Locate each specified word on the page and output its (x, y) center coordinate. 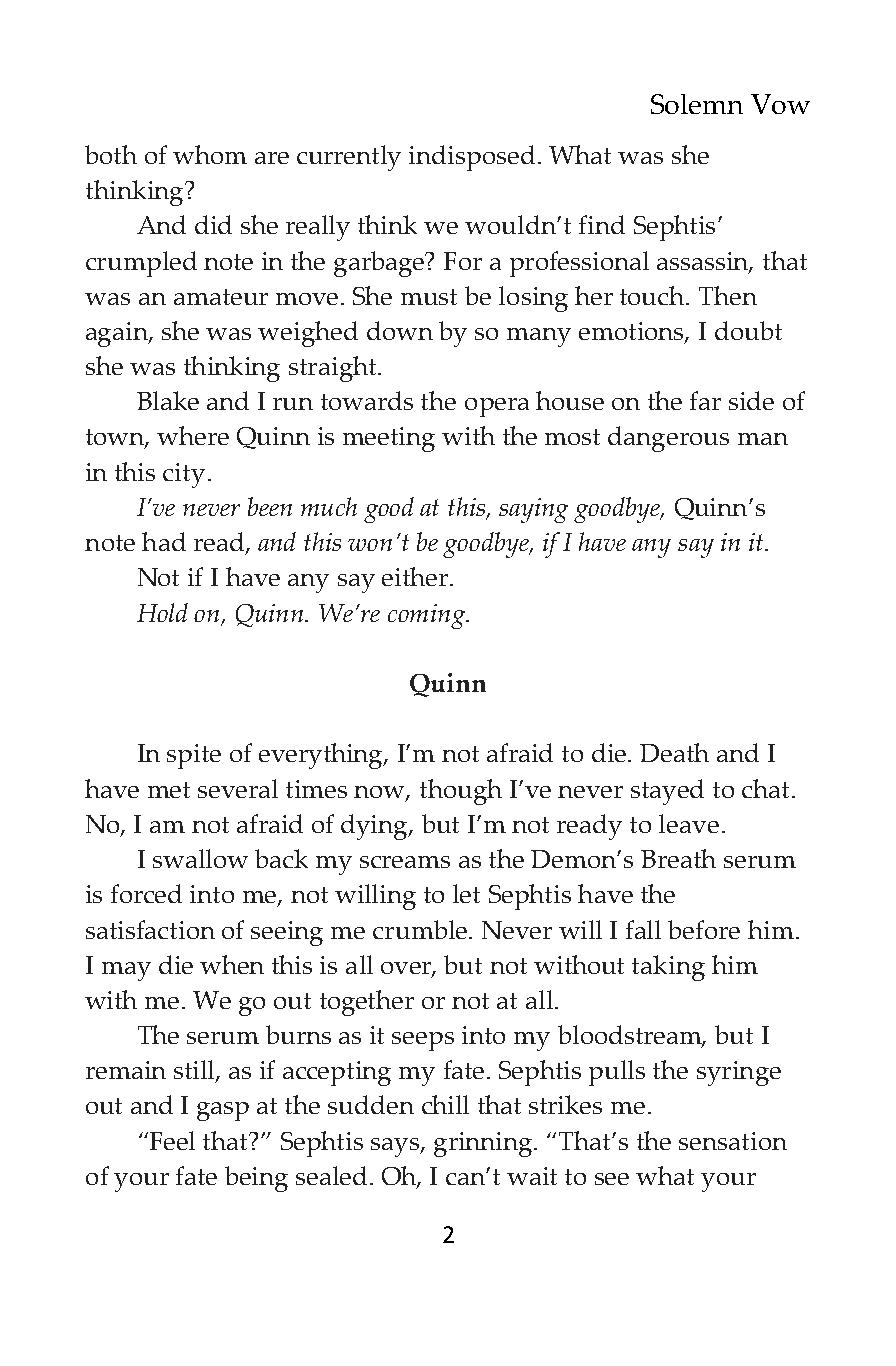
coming (427, 616)
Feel (172, 1140)
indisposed (472, 158)
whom (210, 154)
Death (674, 752)
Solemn (697, 104)
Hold (162, 612)
